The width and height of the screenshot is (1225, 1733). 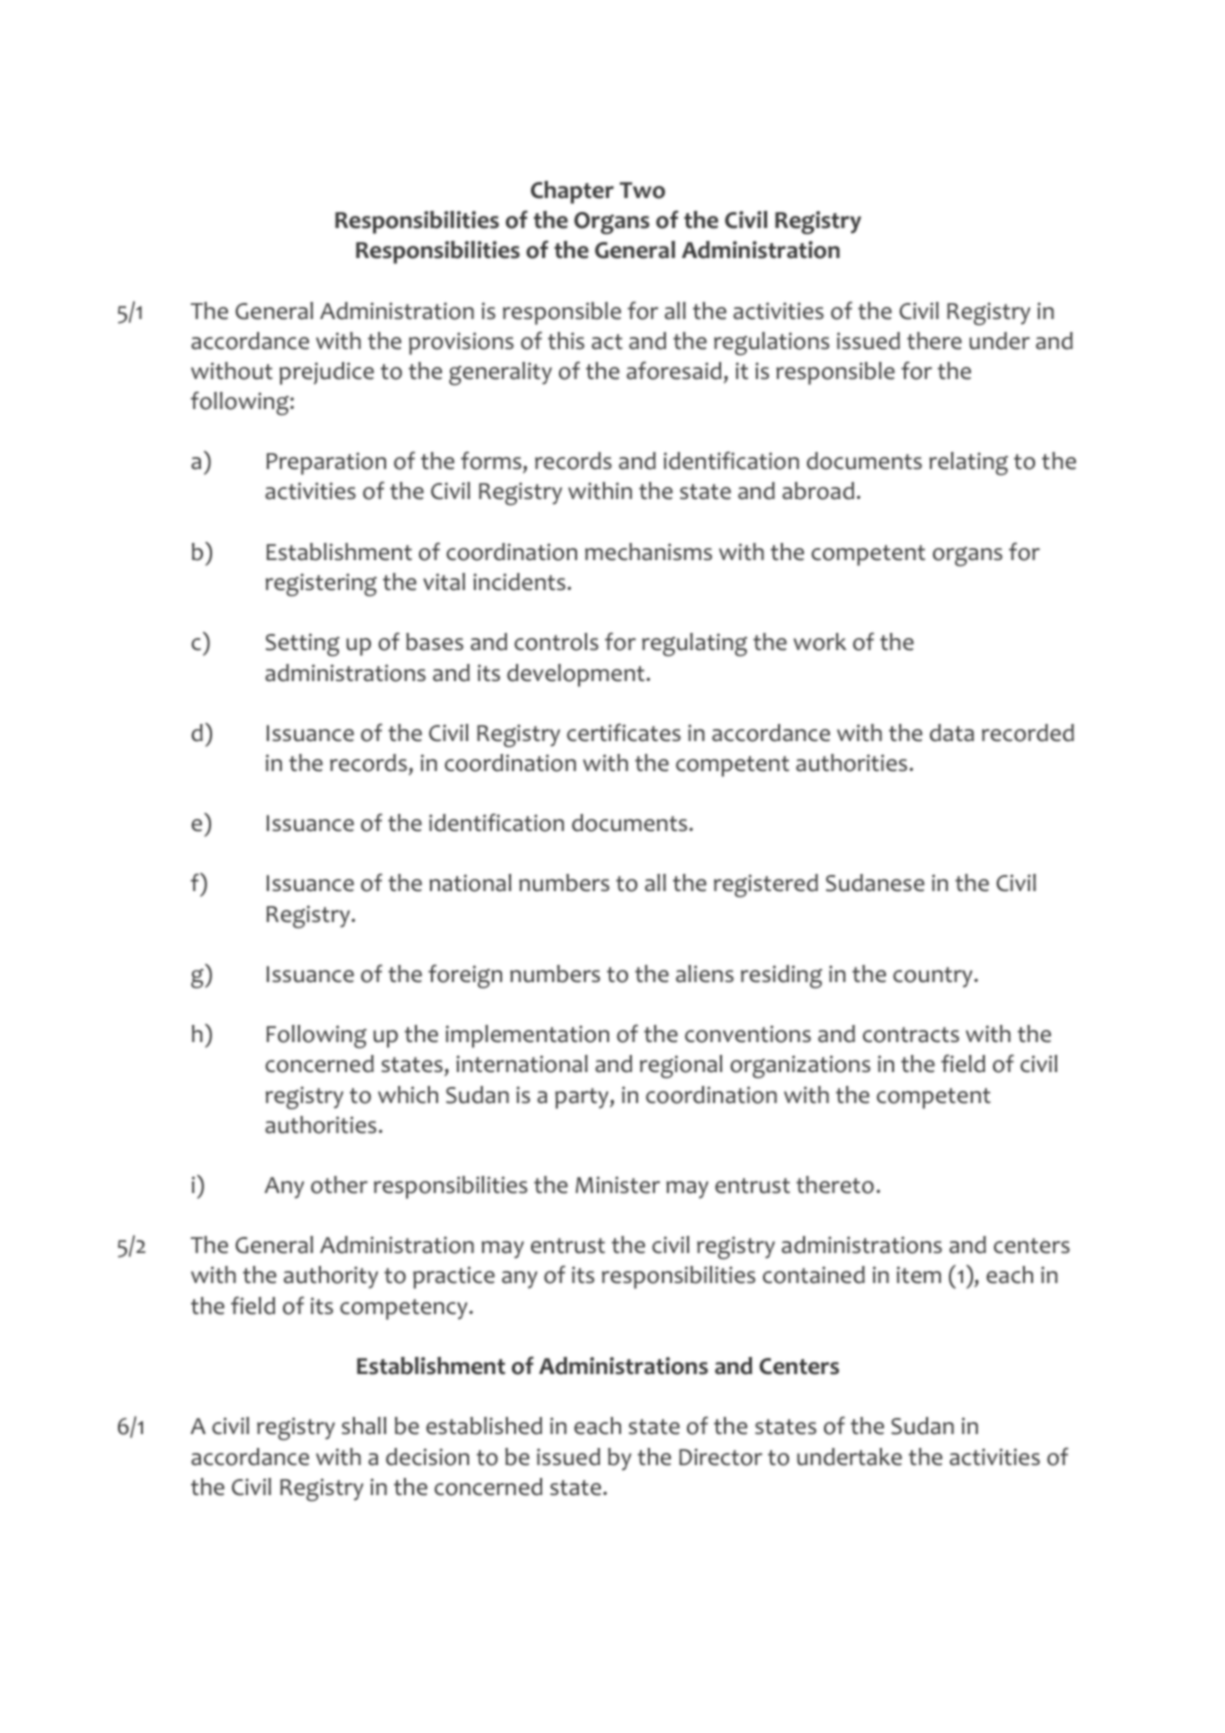 I want to click on which, so click(x=408, y=1095).
